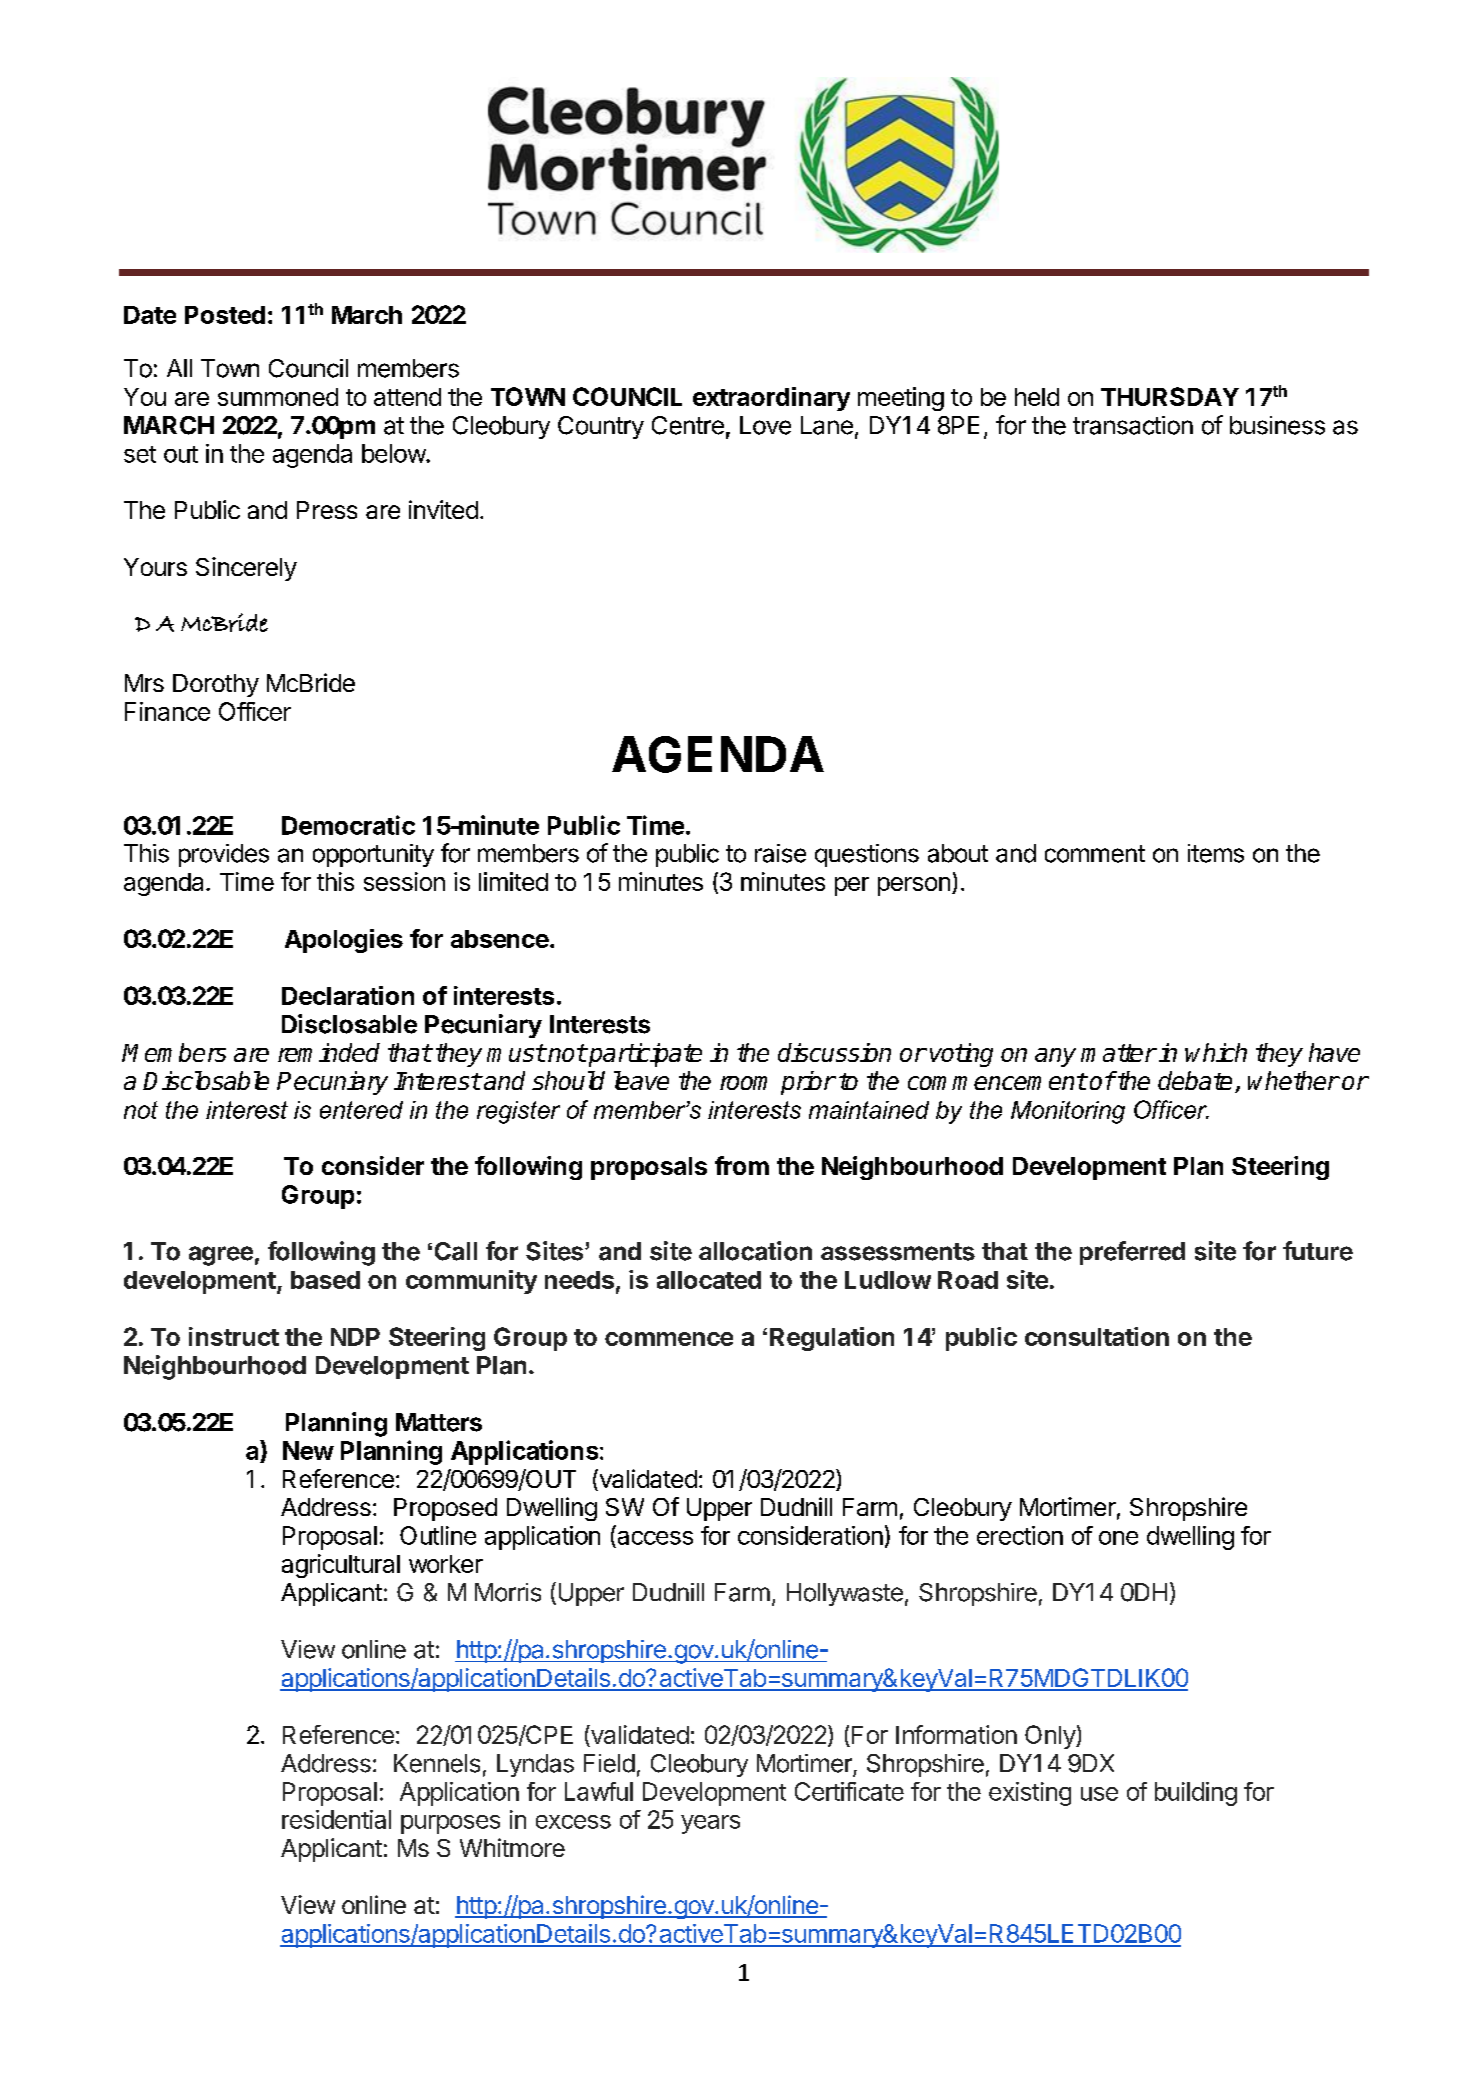  I want to click on summoned, so click(278, 397).
